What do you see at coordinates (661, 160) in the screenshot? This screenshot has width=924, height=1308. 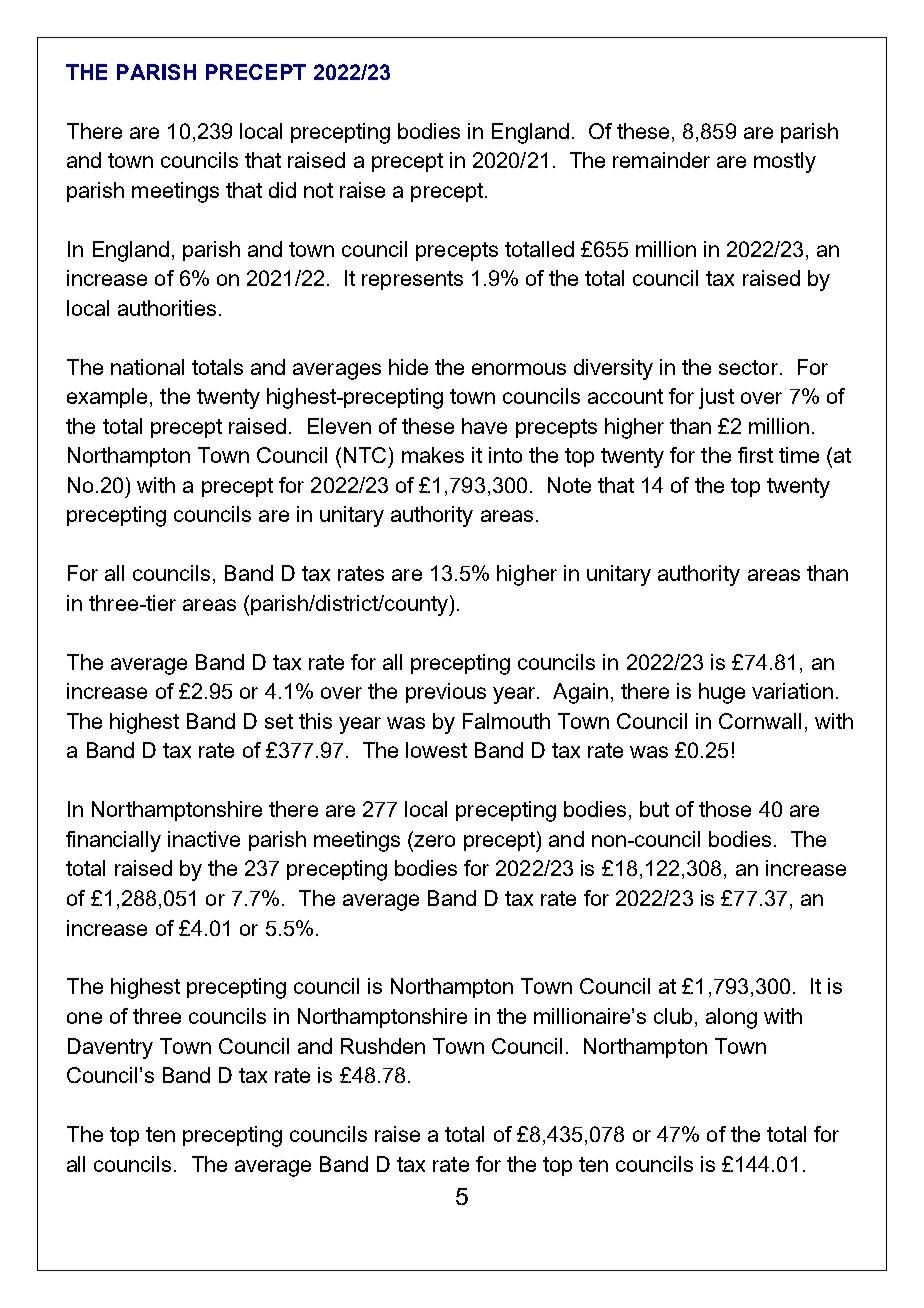 I see `remainder` at bounding box center [661, 160].
